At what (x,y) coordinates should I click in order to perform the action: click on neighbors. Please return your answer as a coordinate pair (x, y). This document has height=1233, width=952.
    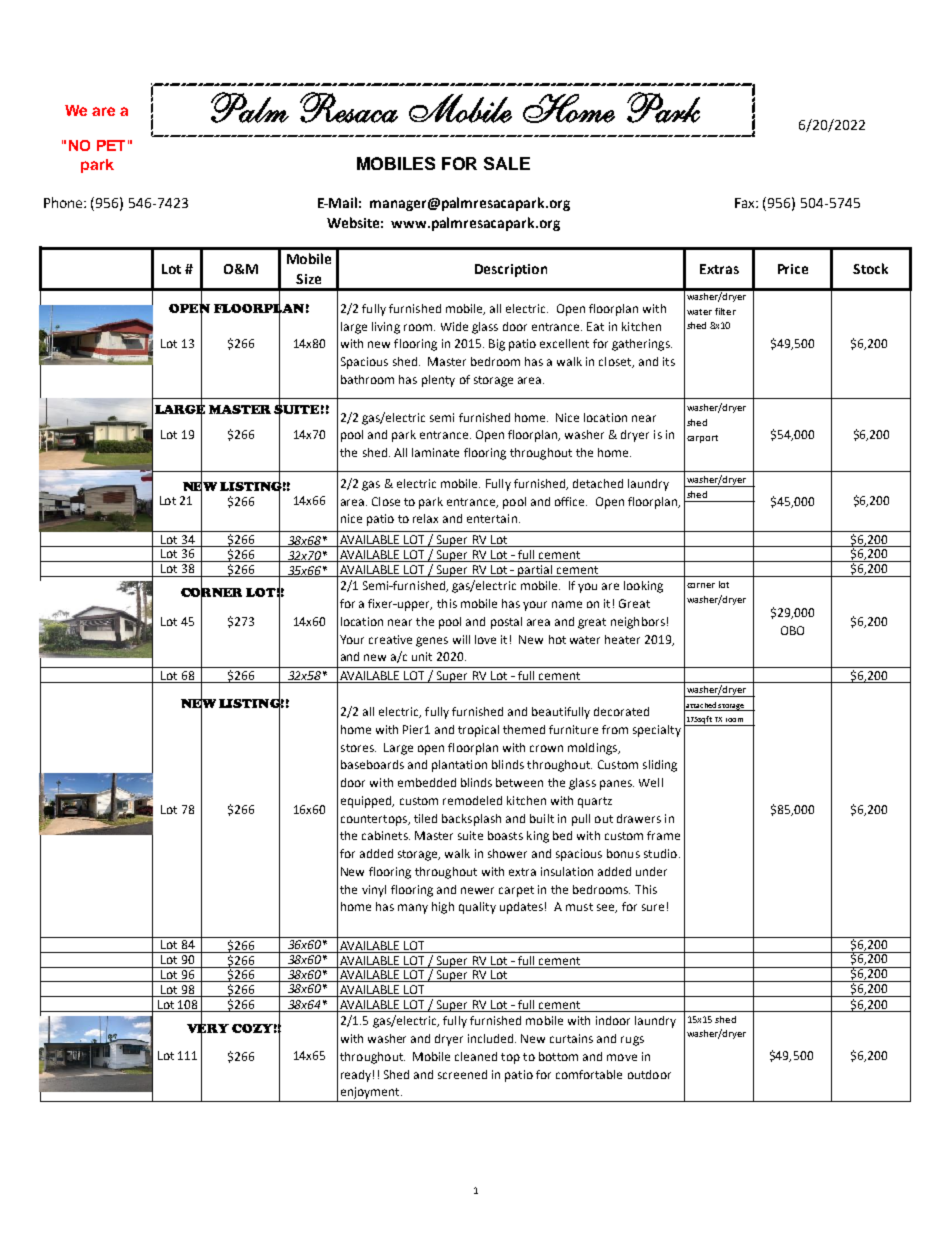
    Looking at the image, I should click on (638, 623).
